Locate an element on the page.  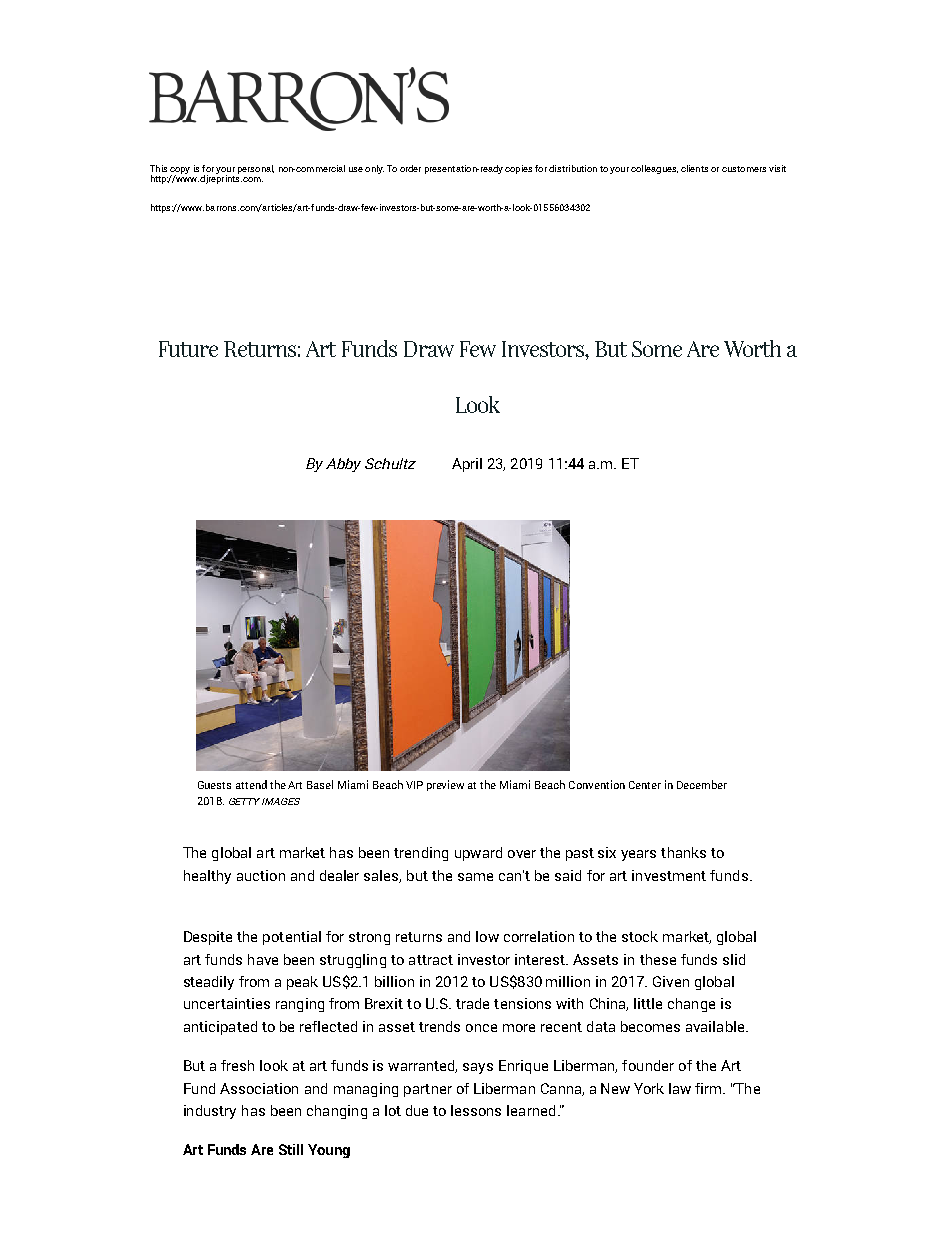
copies is located at coordinates (518, 169).
